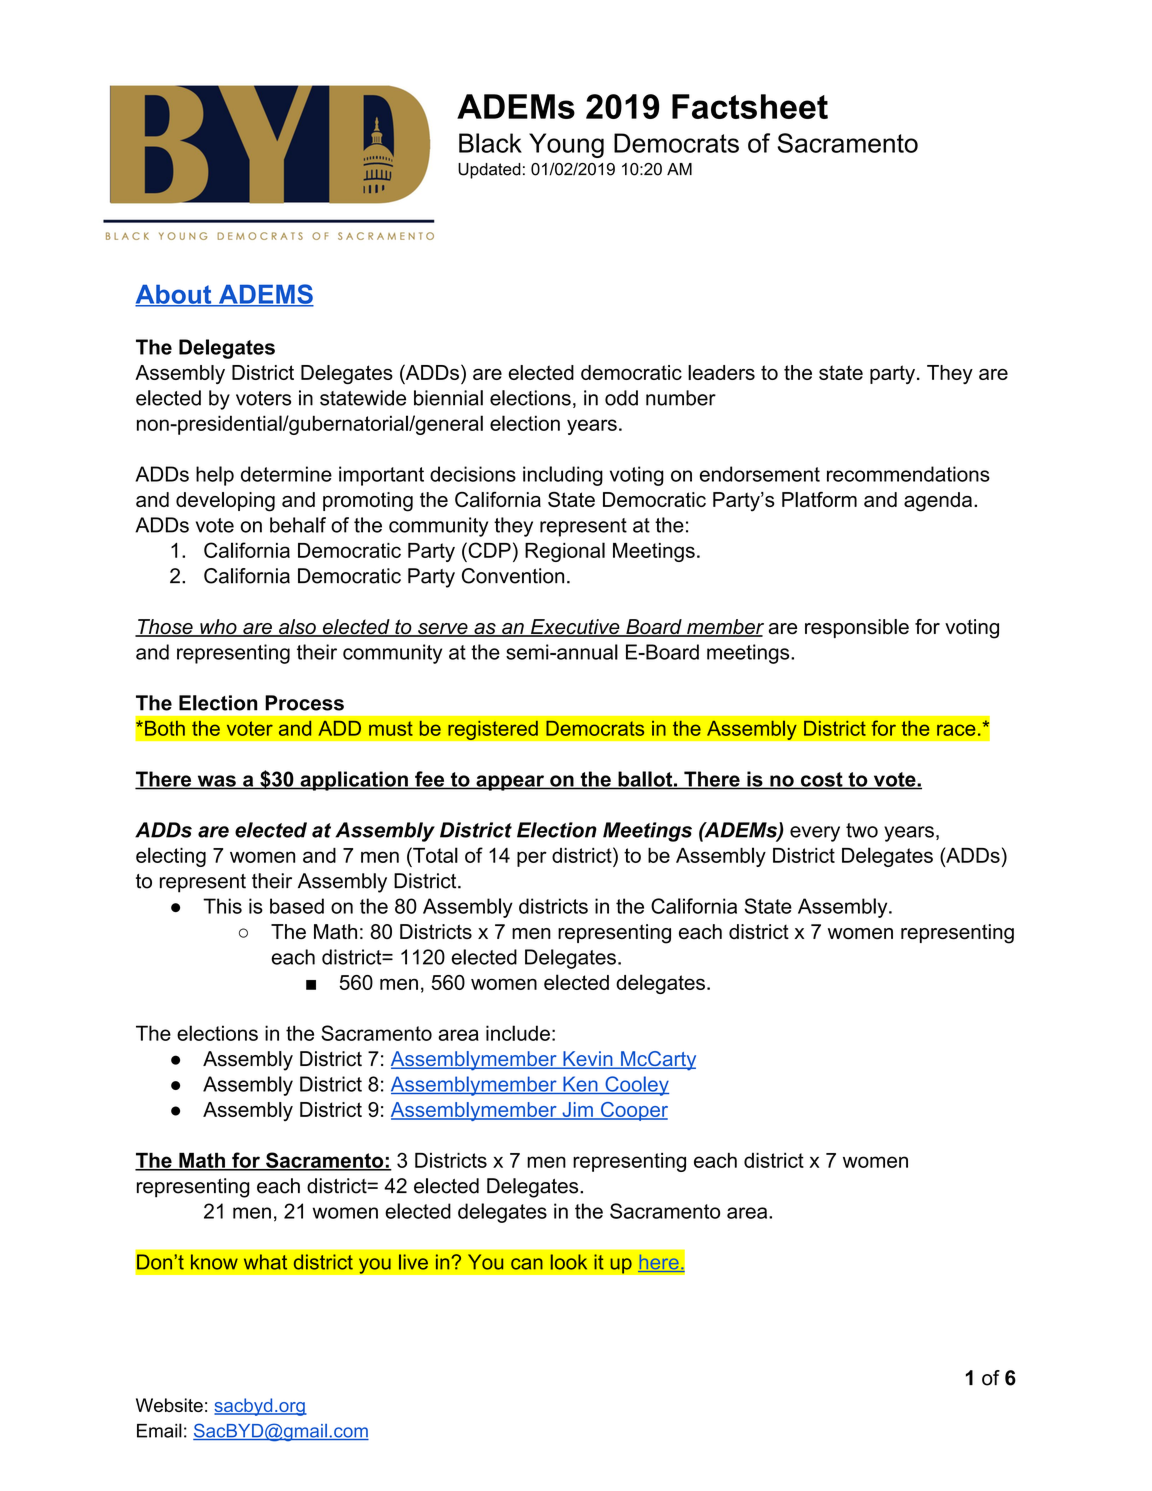  Describe the element at coordinates (566, 145) in the screenshot. I see `Young` at that location.
